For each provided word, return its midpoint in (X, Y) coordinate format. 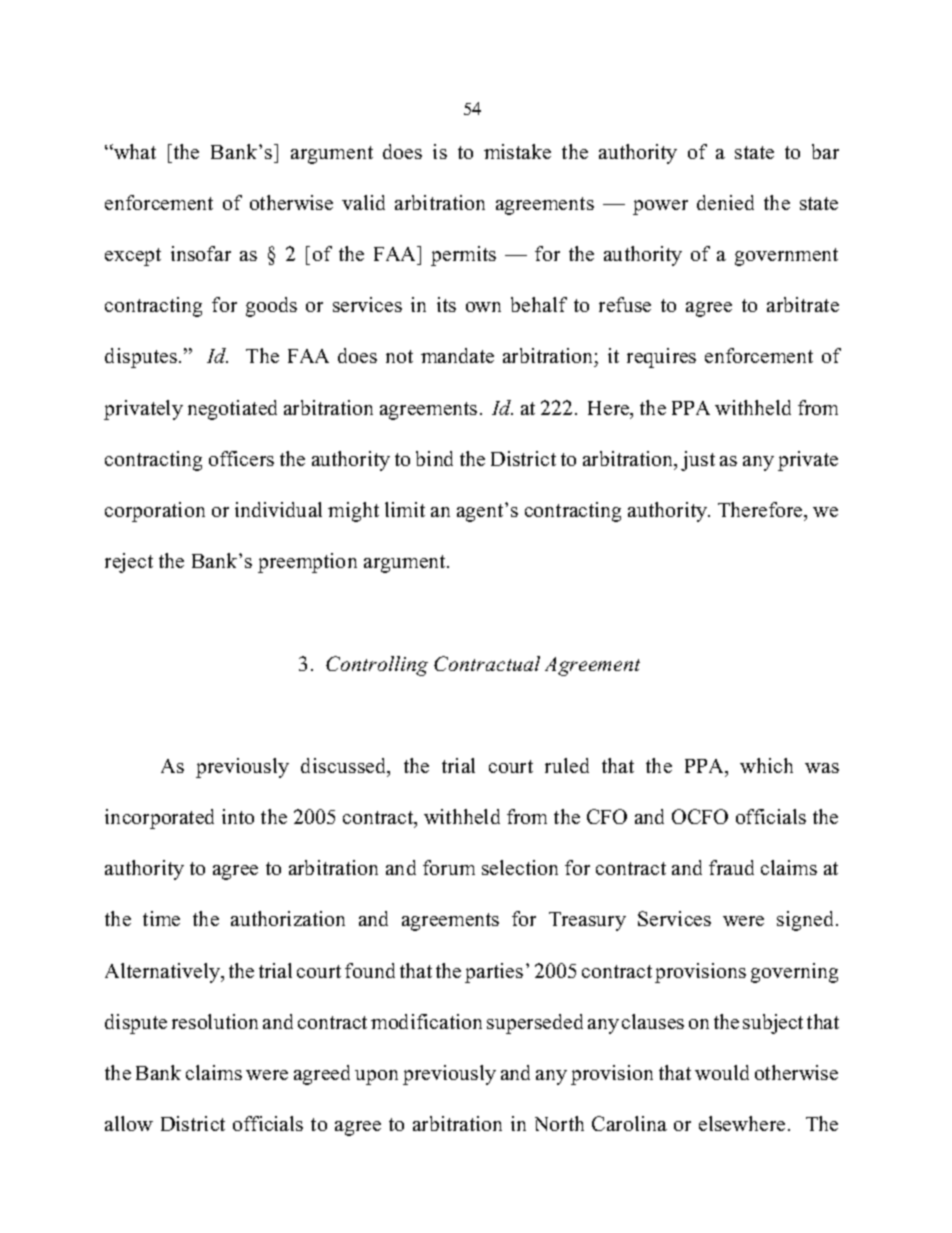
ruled (567, 765)
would (722, 1072)
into (238, 816)
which (766, 765)
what (134, 151)
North (559, 1123)
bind (434, 458)
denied (725, 202)
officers (241, 458)
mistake (517, 151)
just (698, 461)
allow (129, 1123)
